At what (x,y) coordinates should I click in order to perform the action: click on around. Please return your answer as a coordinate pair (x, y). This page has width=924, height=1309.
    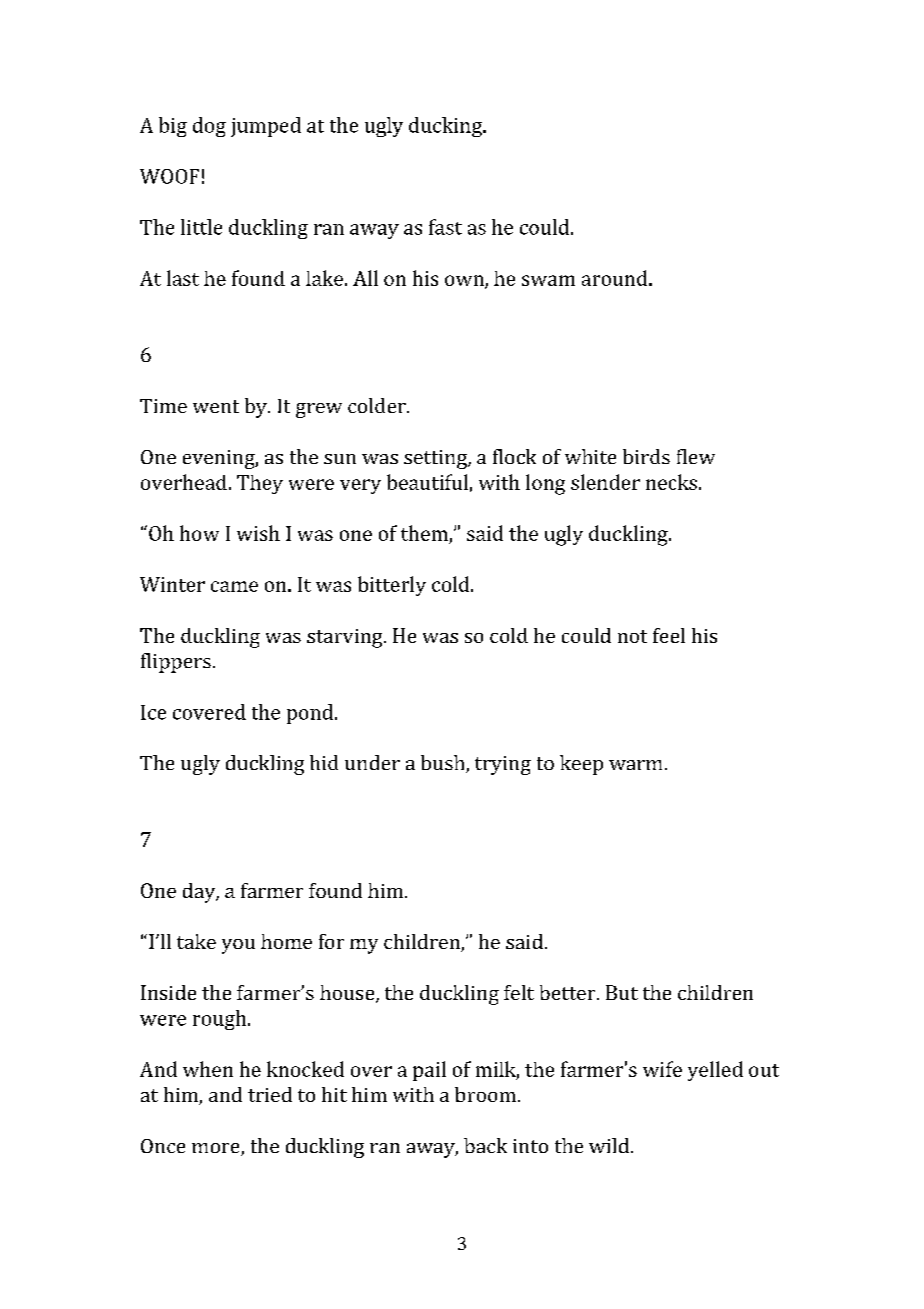
    Looking at the image, I should click on (616, 278).
